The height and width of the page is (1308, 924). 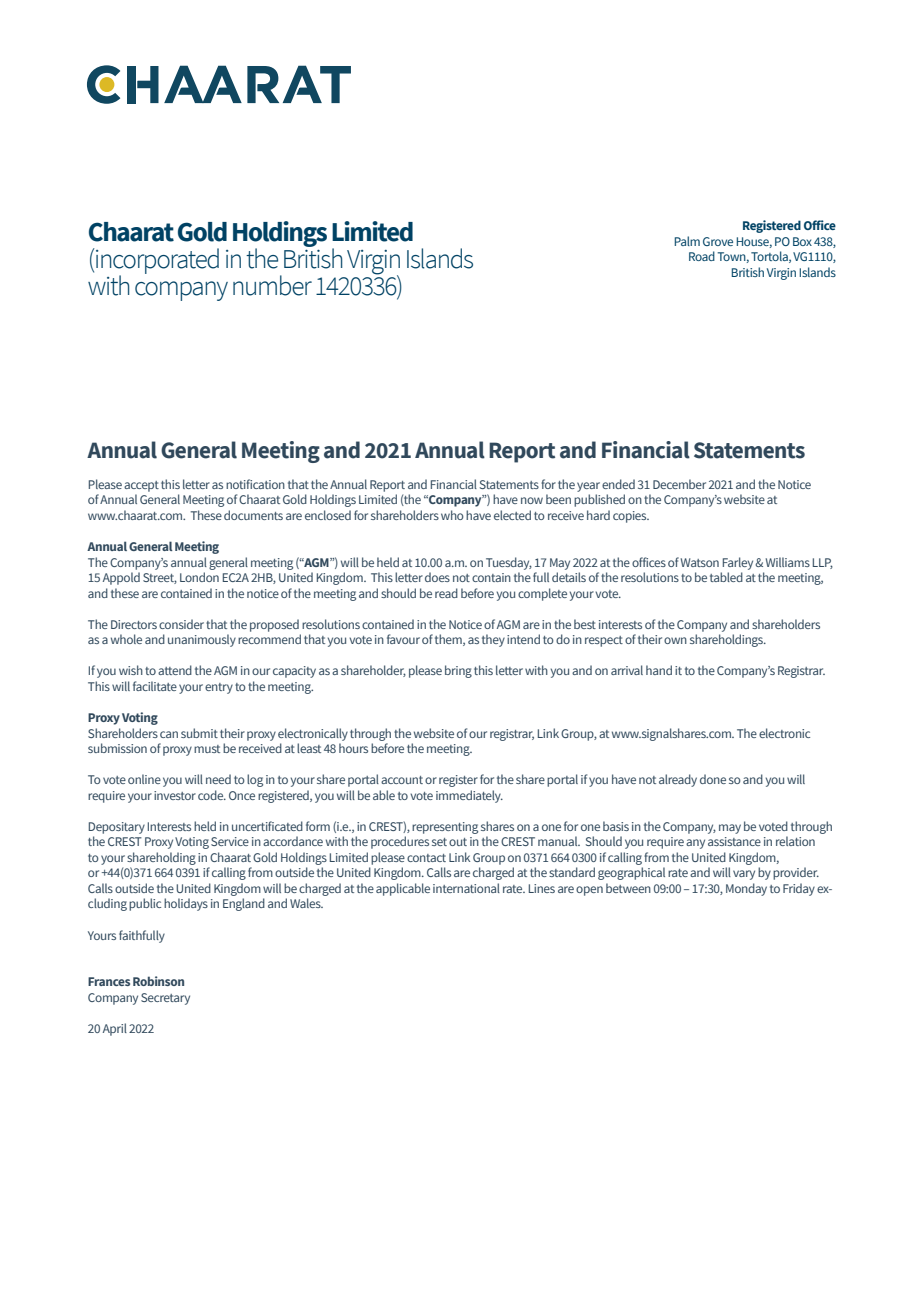 What do you see at coordinates (713, 779) in the page?
I see `done` at bounding box center [713, 779].
